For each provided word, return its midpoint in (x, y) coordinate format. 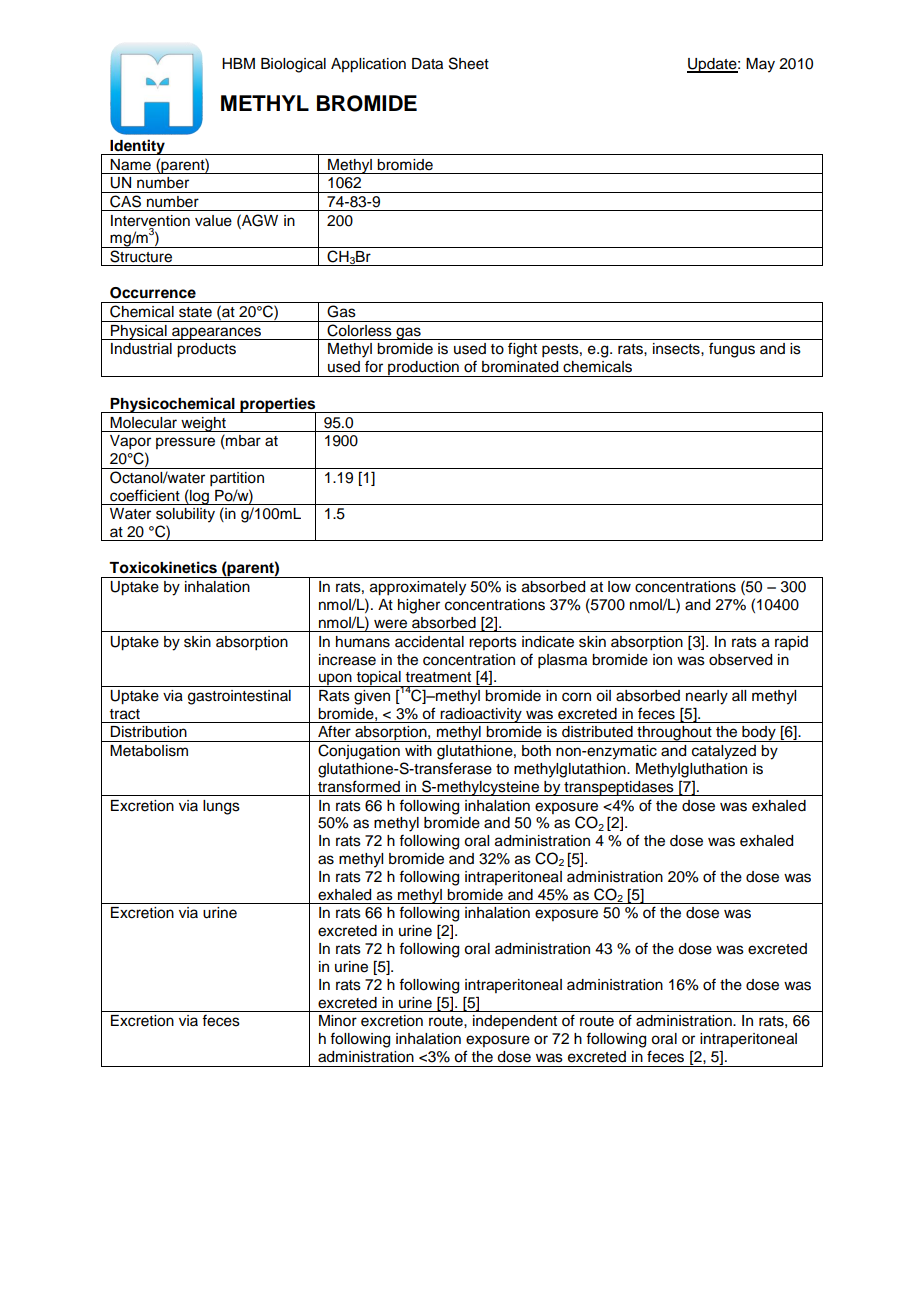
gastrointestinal (239, 697)
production (423, 369)
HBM (238, 63)
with (418, 750)
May (760, 65)
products (206, 350)
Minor (338, 1021)
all (739, 695)
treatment (438, 677)
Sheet (469, 63)
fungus (732, 350)
